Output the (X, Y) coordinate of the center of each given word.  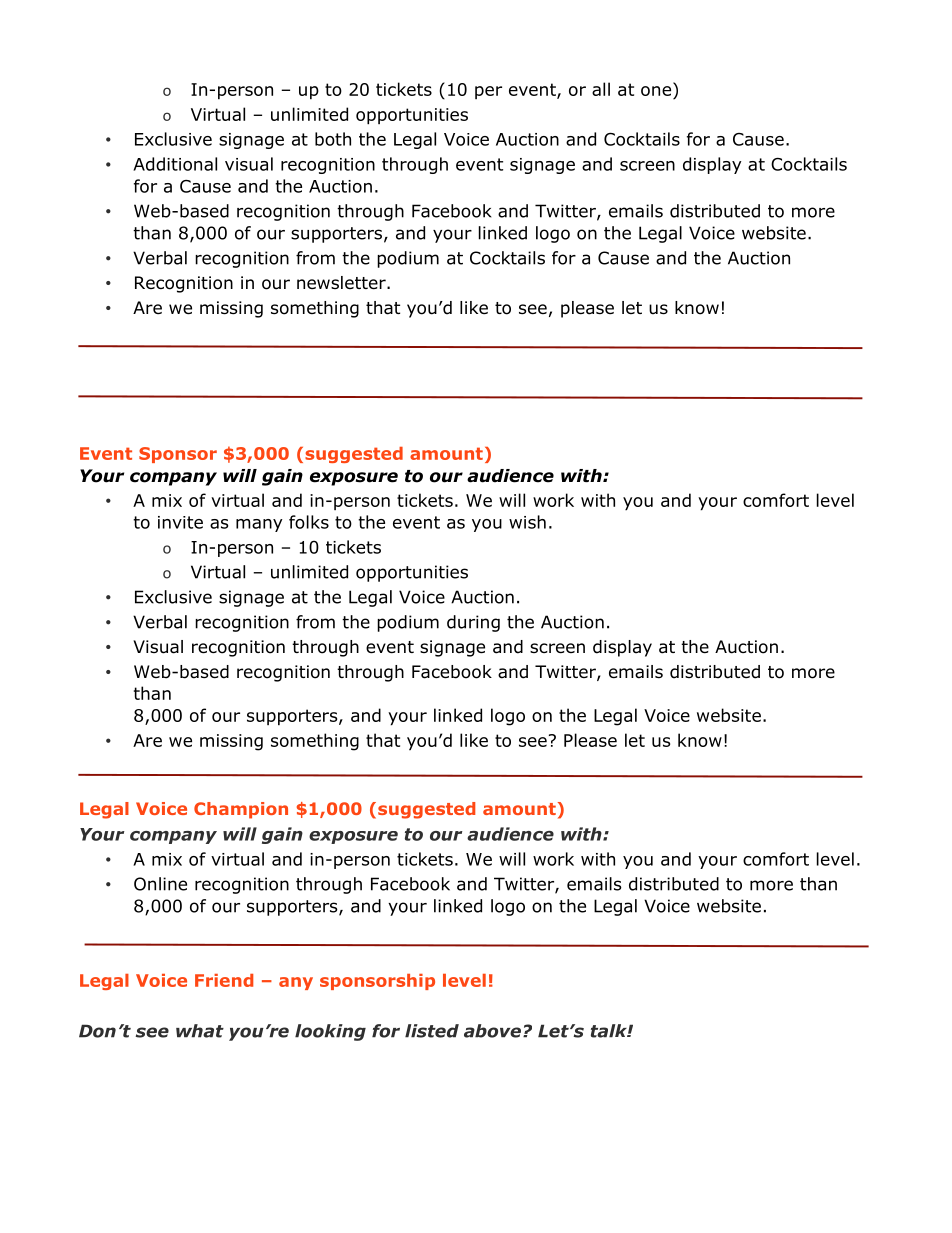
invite (180, 522)
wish (527, 522)
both (333, 139)
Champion (241, 810)
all (601, 89)
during (473, 623)
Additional (175, 164)
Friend (224, 980)
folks (309, 522)
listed (432, 1031)
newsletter (342, 283)
